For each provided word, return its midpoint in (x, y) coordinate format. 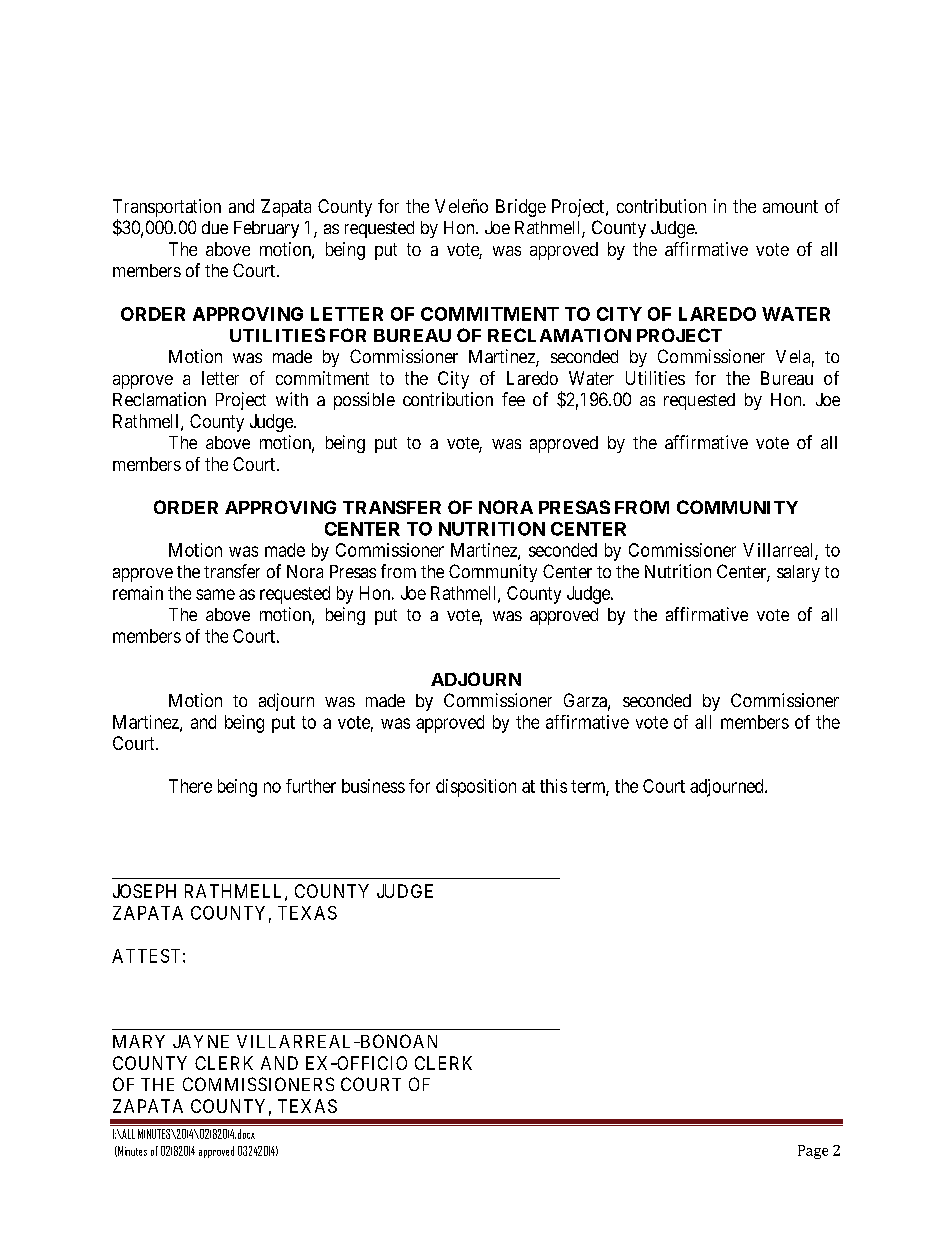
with (292, 399)
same (215, 594)
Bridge (521, 208)
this (553, 786)
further (311, 786)
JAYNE (201, 1041)
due (215, 227)
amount (790, 206)
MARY (139, 1041)
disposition (476, 788)
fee (513, 399)
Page (813, 1152)
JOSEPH (144, 891)
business (373, 786)
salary (798, 573)
